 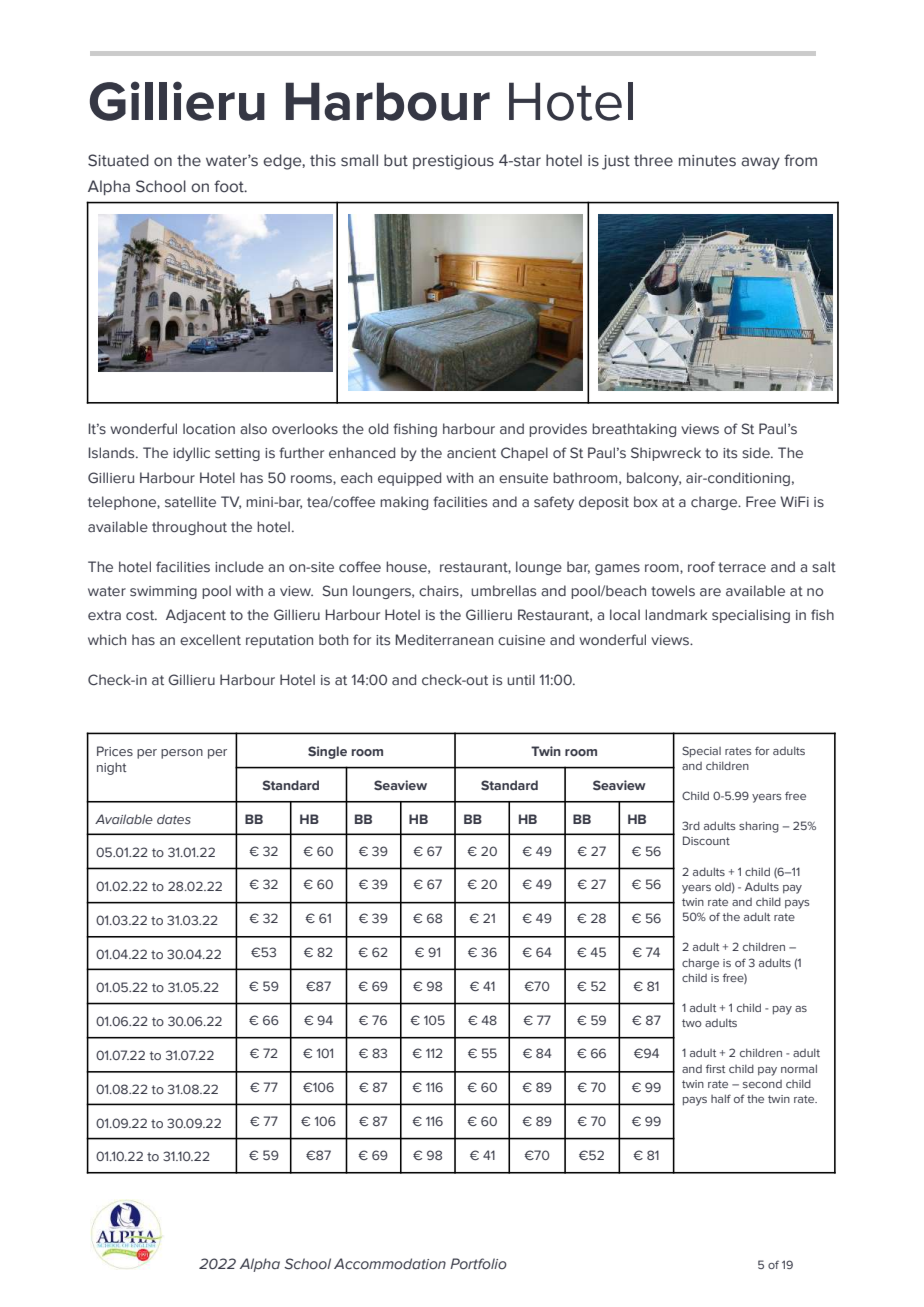 I want to click on foot, so click(x=230, y=186).
